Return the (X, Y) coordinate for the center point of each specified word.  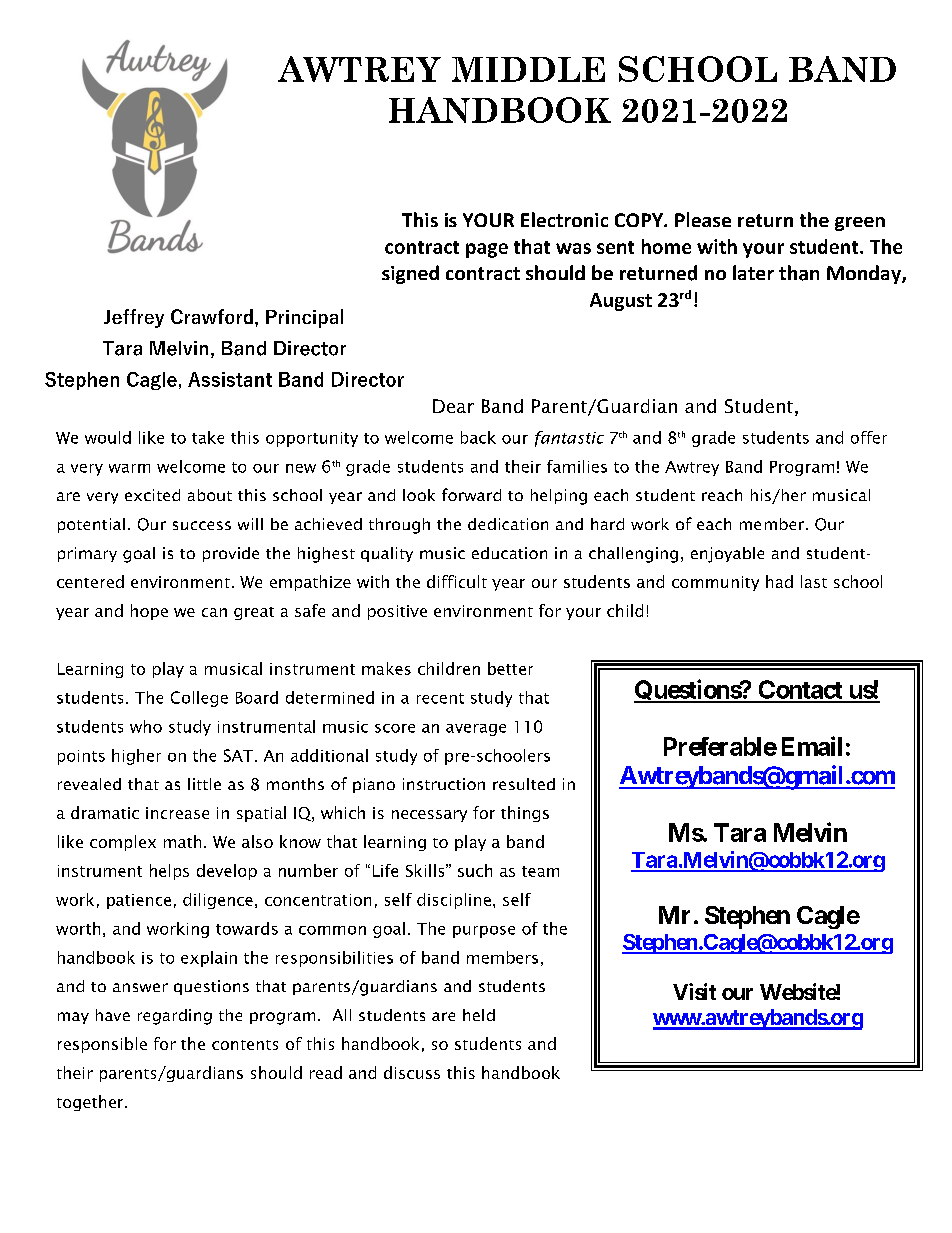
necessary (429, 816)
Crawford (212, 316)
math (182, 841)
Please (703, 219)
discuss (412, 1072)
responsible (102, 1045)
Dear (453, 406)
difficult (457, 581)
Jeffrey (134, 318)
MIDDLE (528, 69)
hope (149, 612)
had (779, 581)
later (753, 272)
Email (812, 746)
